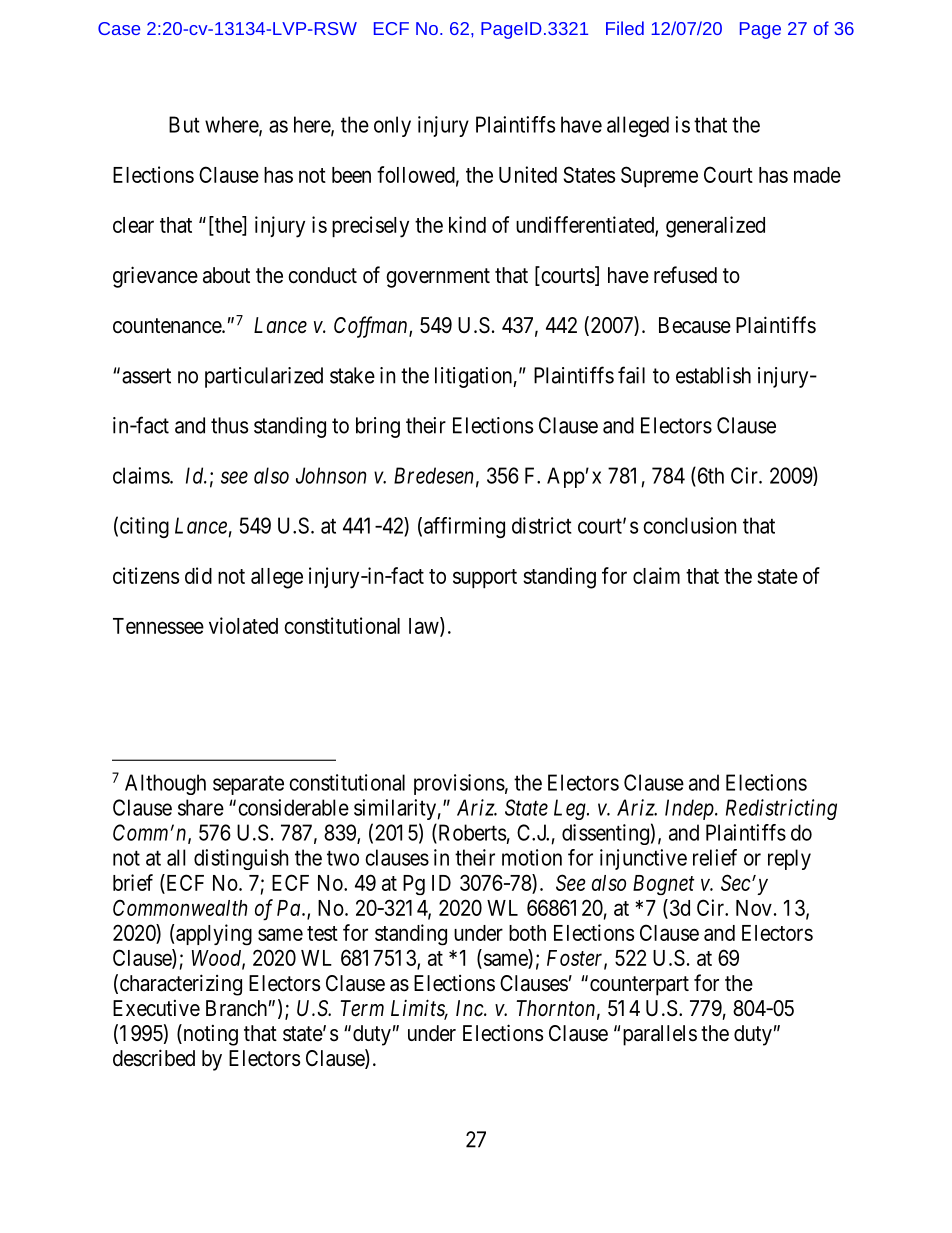 The width and height of the document is (952, 1233). What do you see at coordinates (209, 1035) in the document?
I see `noting` at bounding box center [209, 1035].
